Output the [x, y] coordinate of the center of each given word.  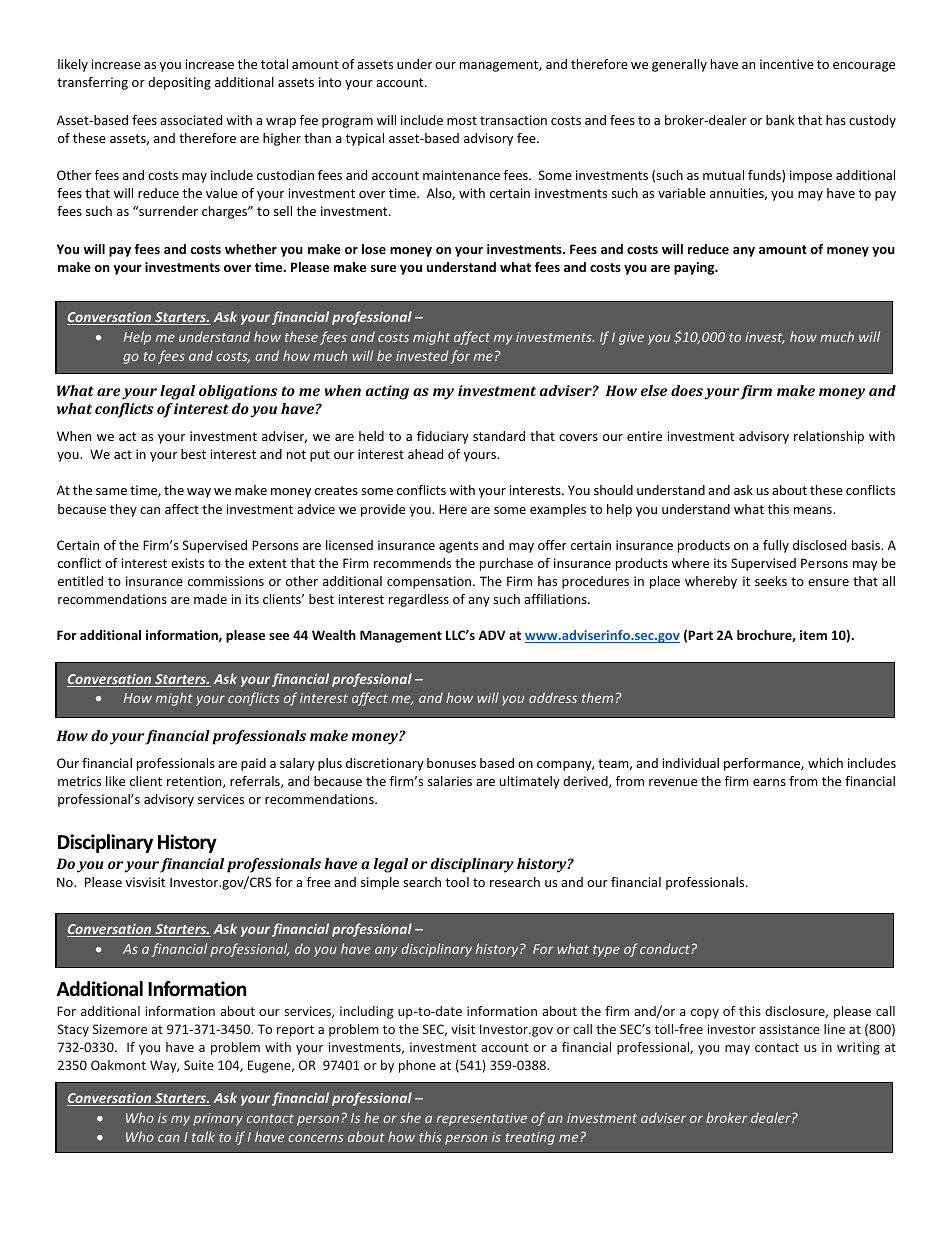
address [553, 697]
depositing [179, 83]
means [814, 510]
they [123, 510]
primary [218, 1119]
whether [251, 249]
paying [695, 268]
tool [457, 882]
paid [253, 764]
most [462, 120]
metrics [79, 781]
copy [705, 1014]
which [825, 763]
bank [780, 120]
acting [387, 392]
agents [458, 547]
